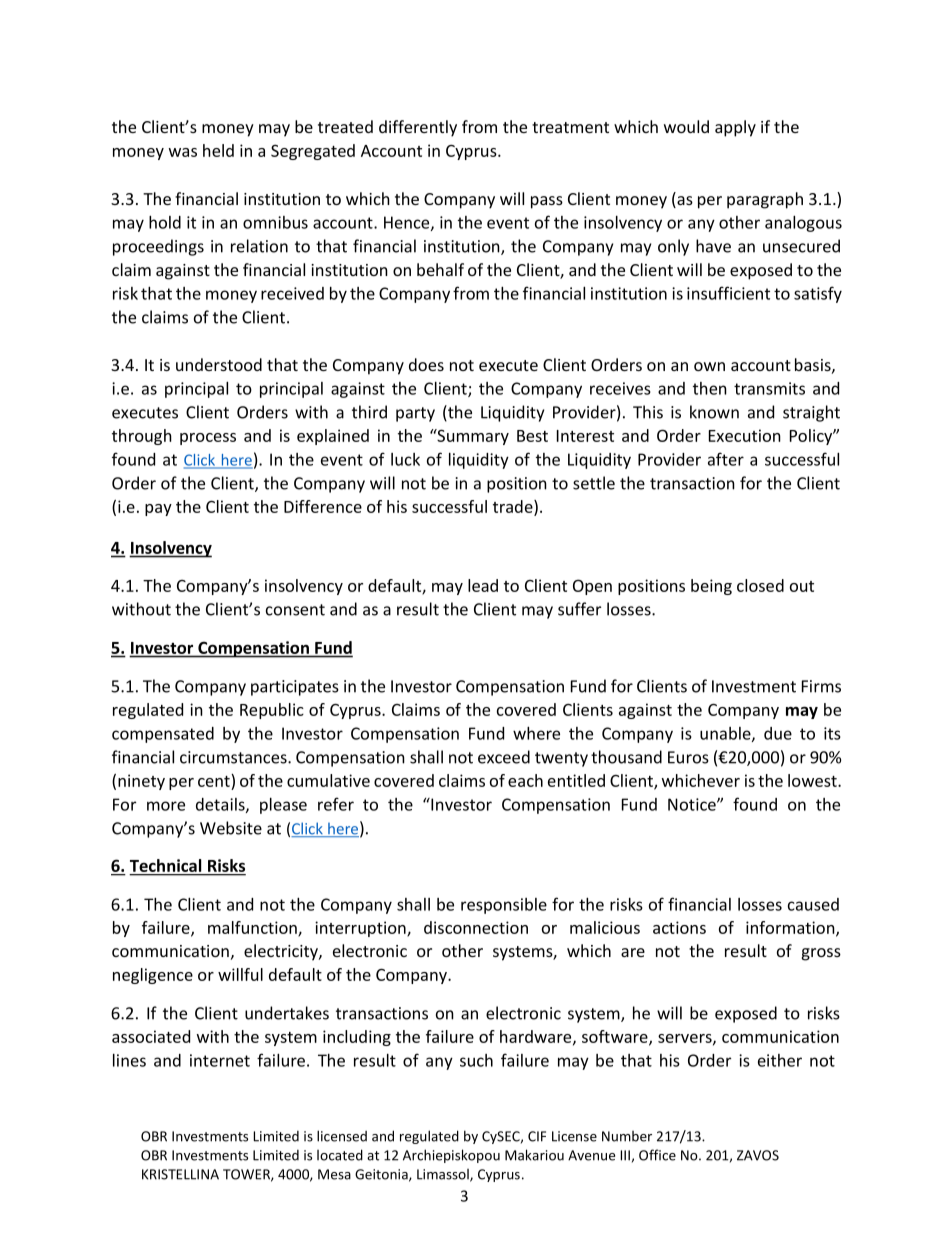  I want to click on lowest, so click(813, 780).
